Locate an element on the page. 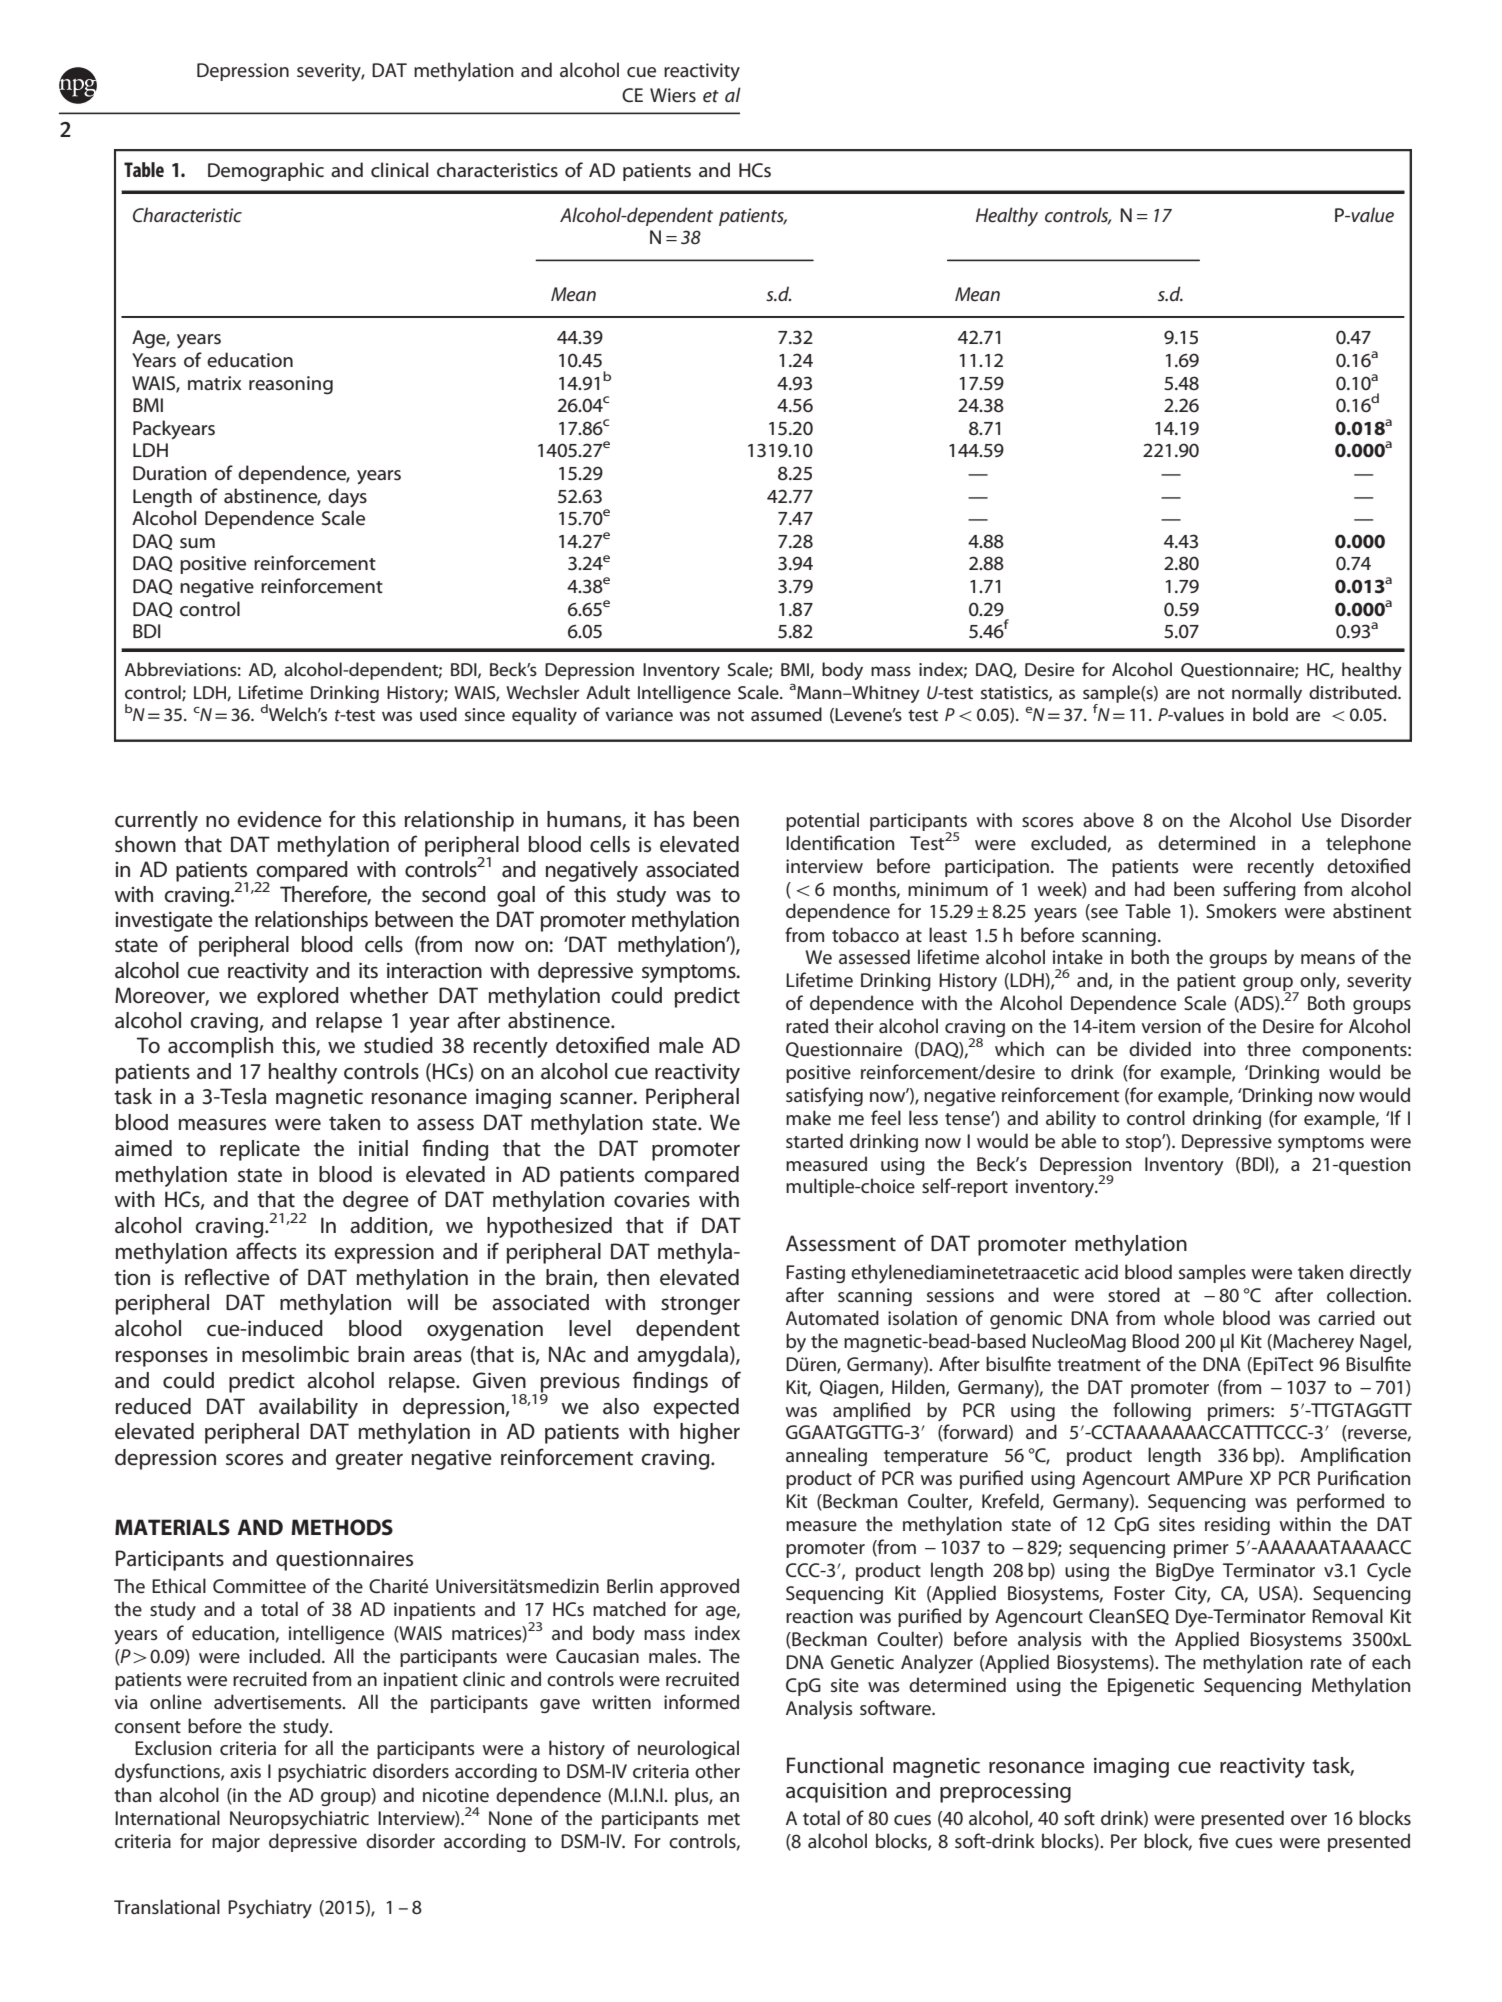  major is located at coordinates (236, 1843).
